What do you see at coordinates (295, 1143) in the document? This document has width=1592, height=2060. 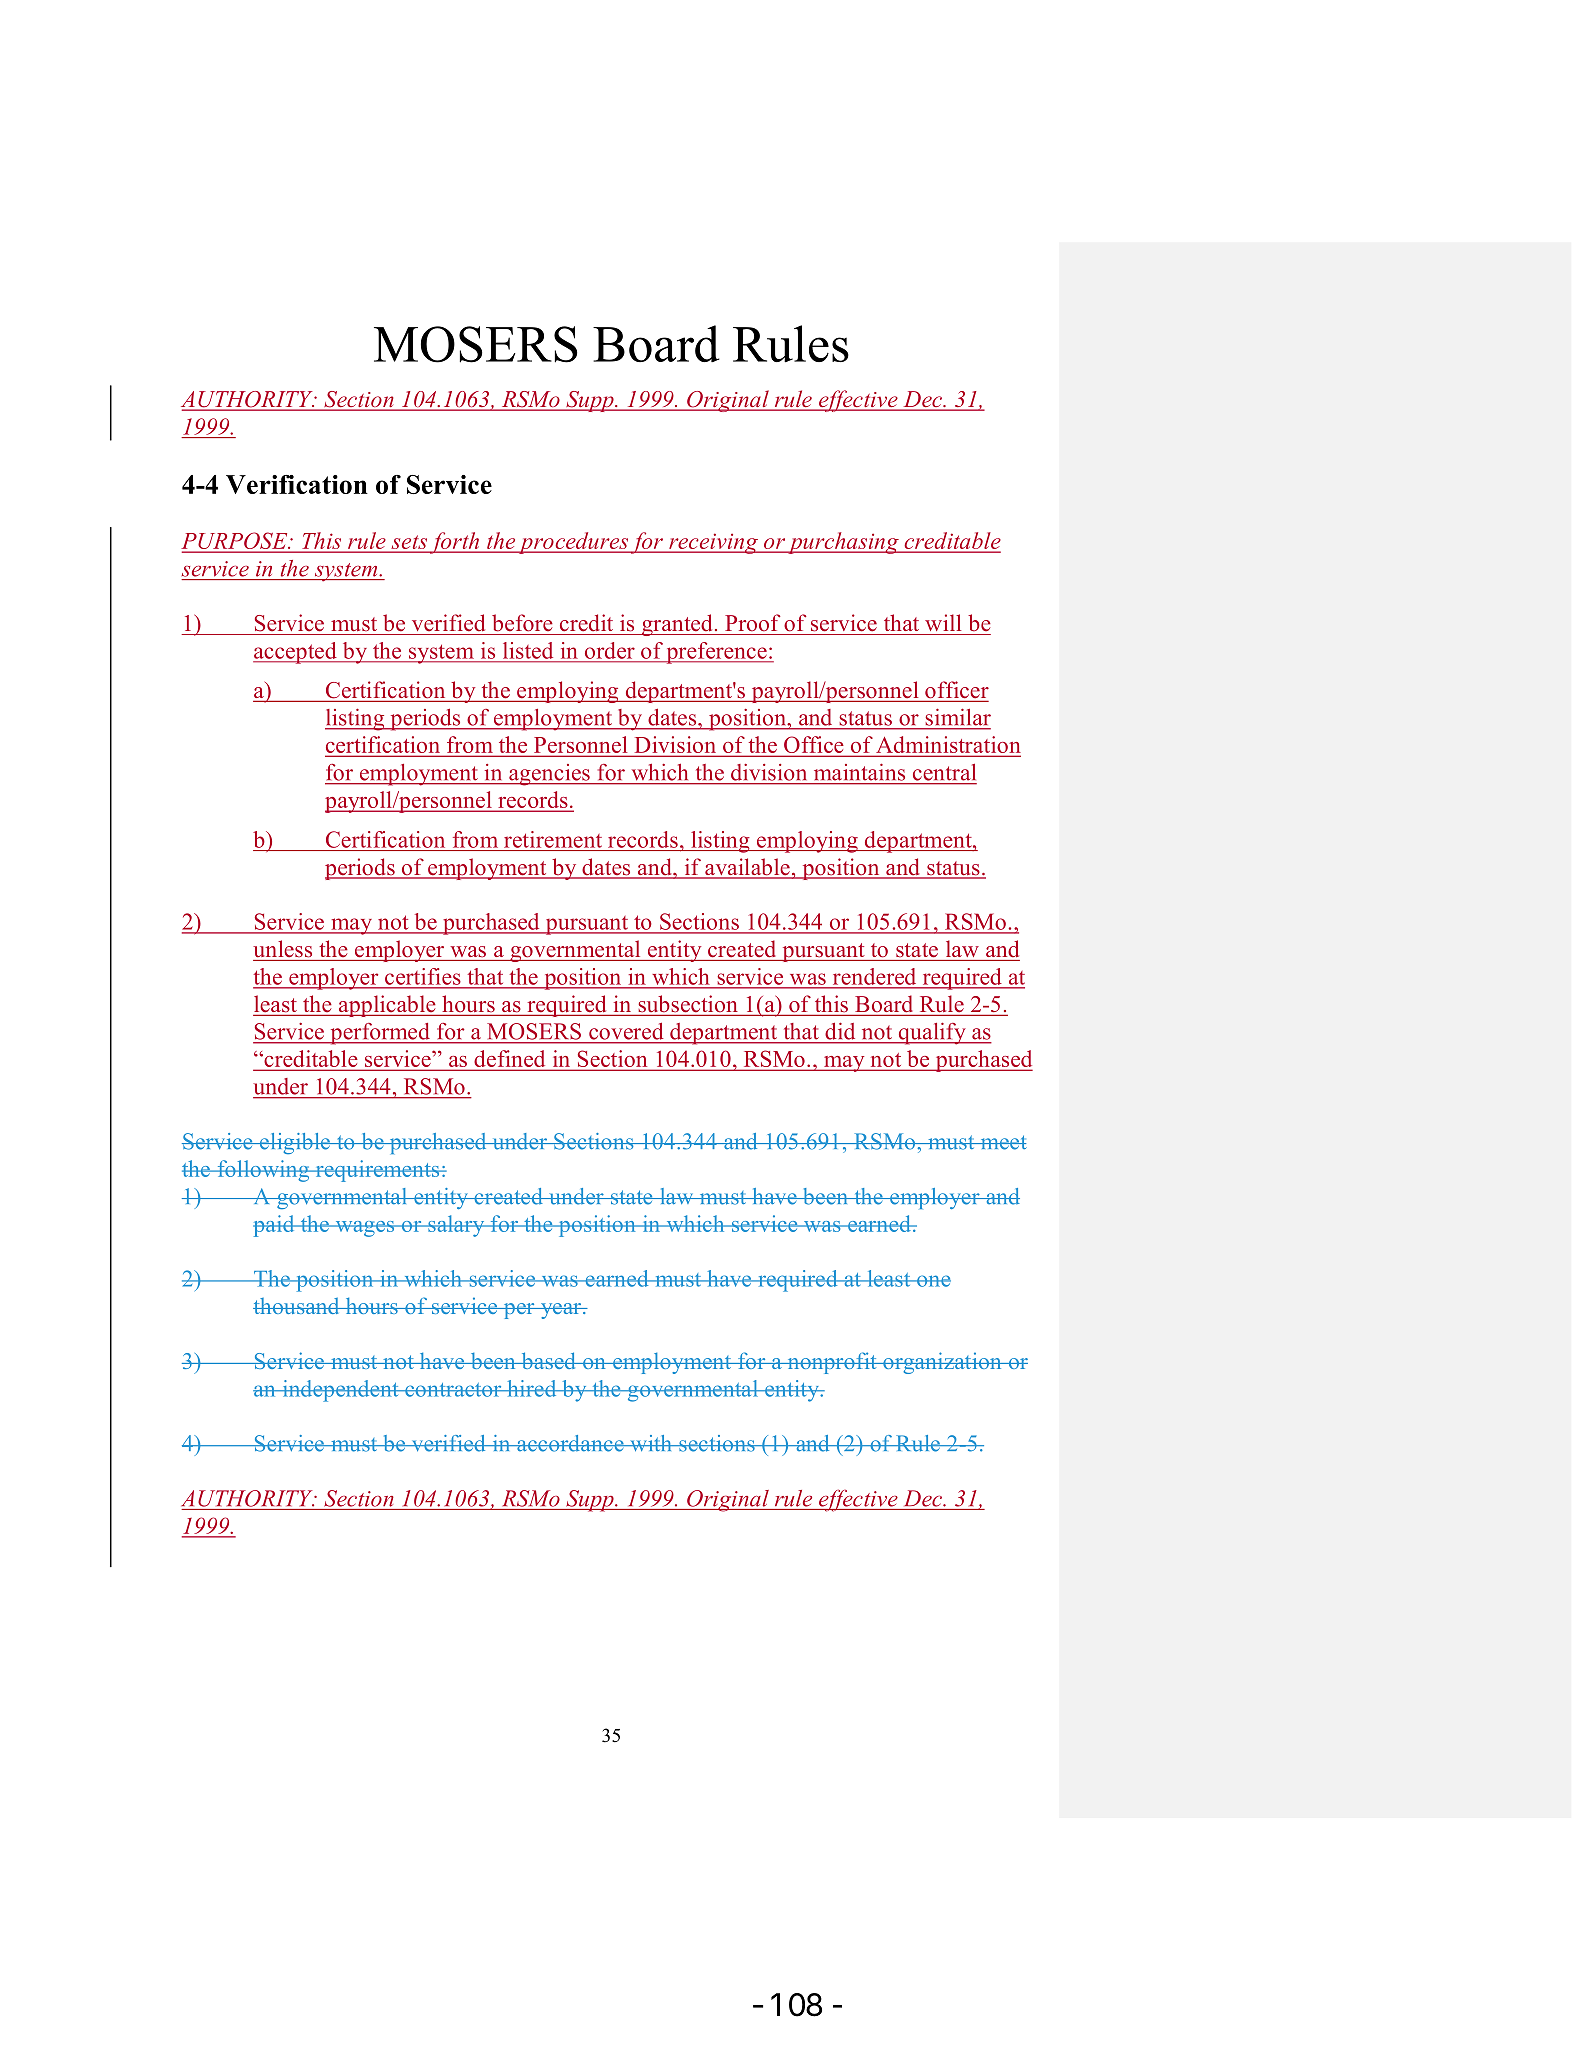 I see `eligible` at bounding box center [295, 1143].
